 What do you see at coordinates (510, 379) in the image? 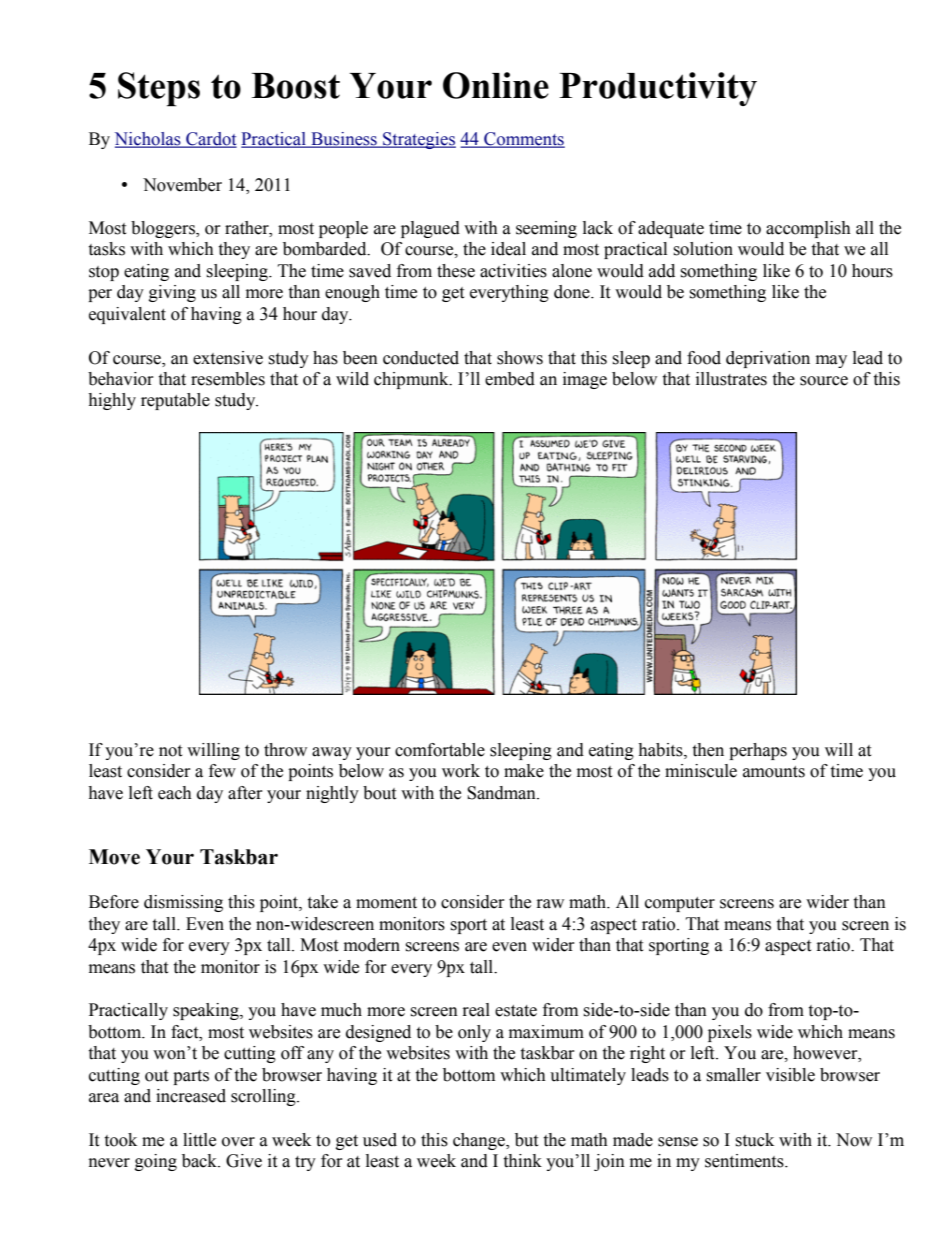
I see `embed` at bounding box center [510, 379].
